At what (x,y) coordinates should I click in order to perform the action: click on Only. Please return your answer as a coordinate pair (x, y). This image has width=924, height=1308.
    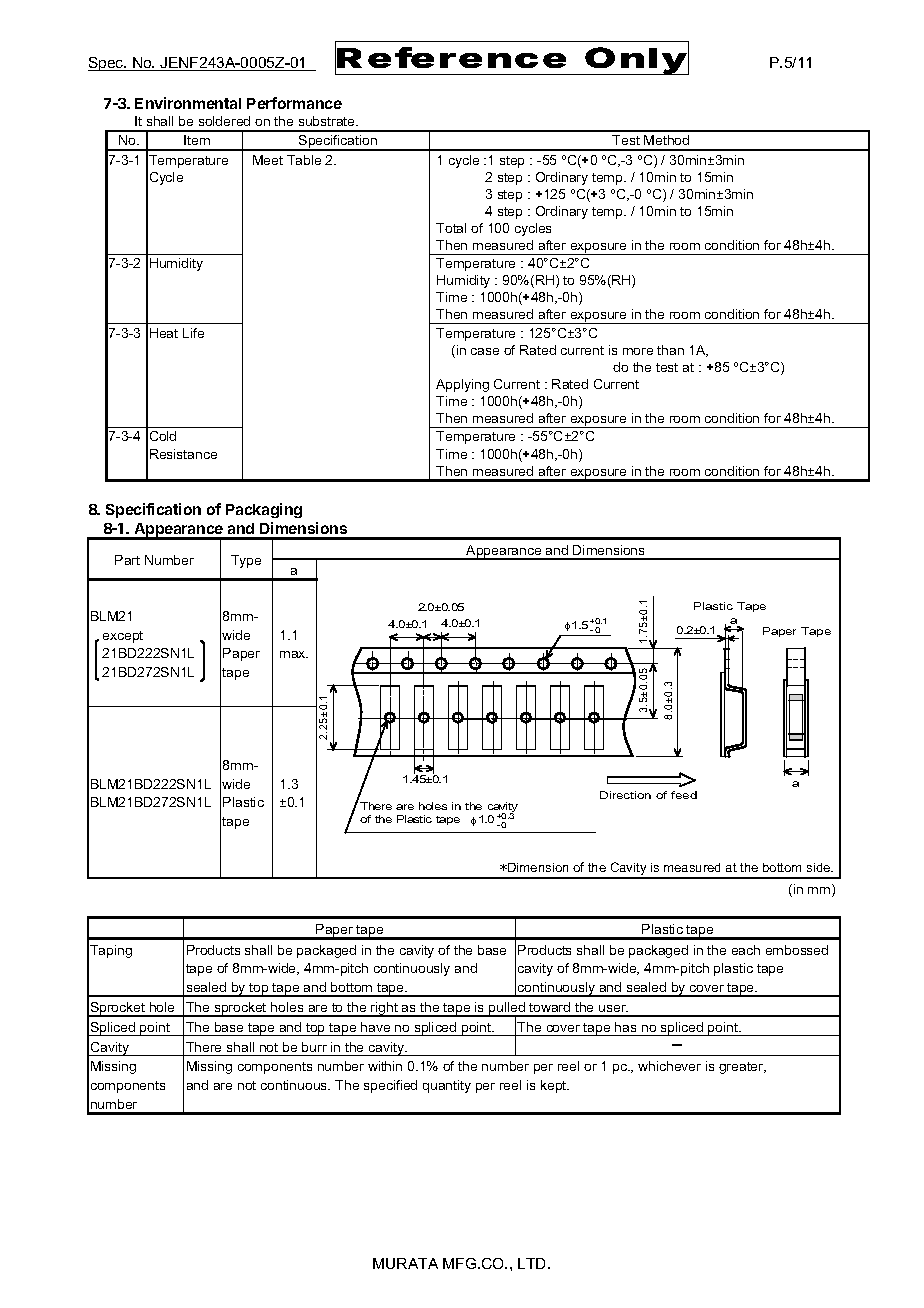
    Looking at the image, I should click on (635, 61).
